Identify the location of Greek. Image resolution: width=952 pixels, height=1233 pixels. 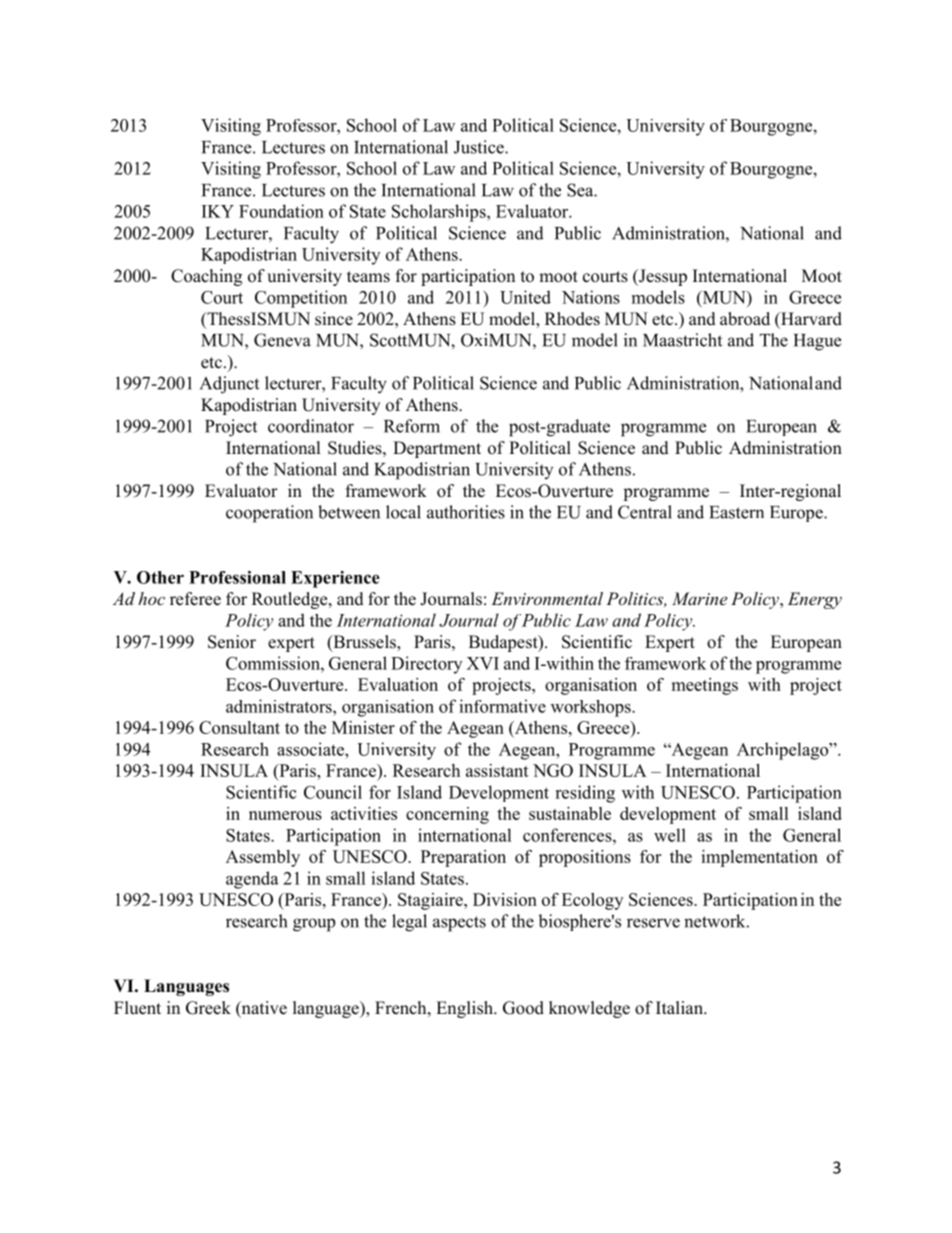
(208, 1008).
